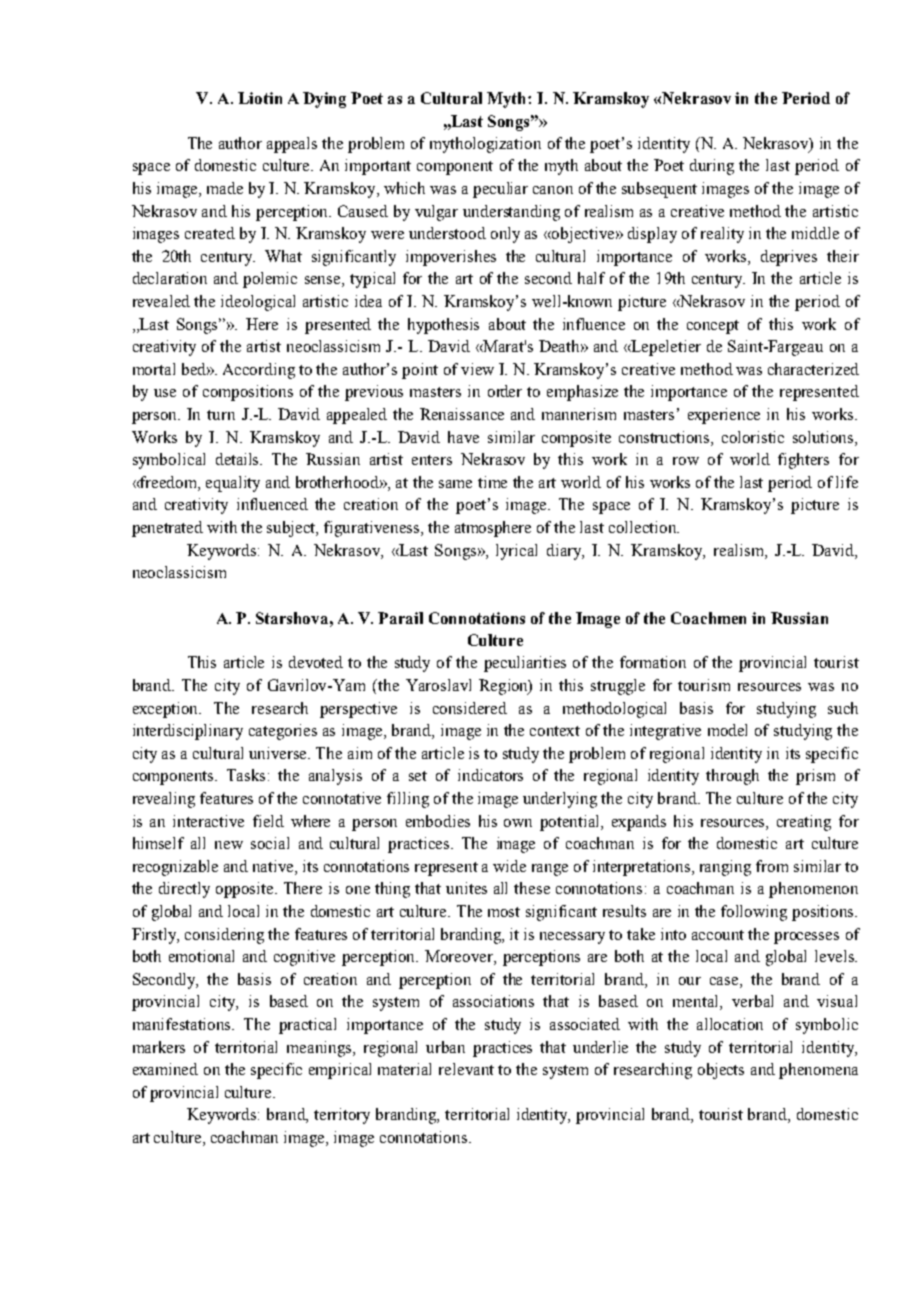 The width and height of the screenshot is (924, 1308). I want to click on new, so click(229, 845).
